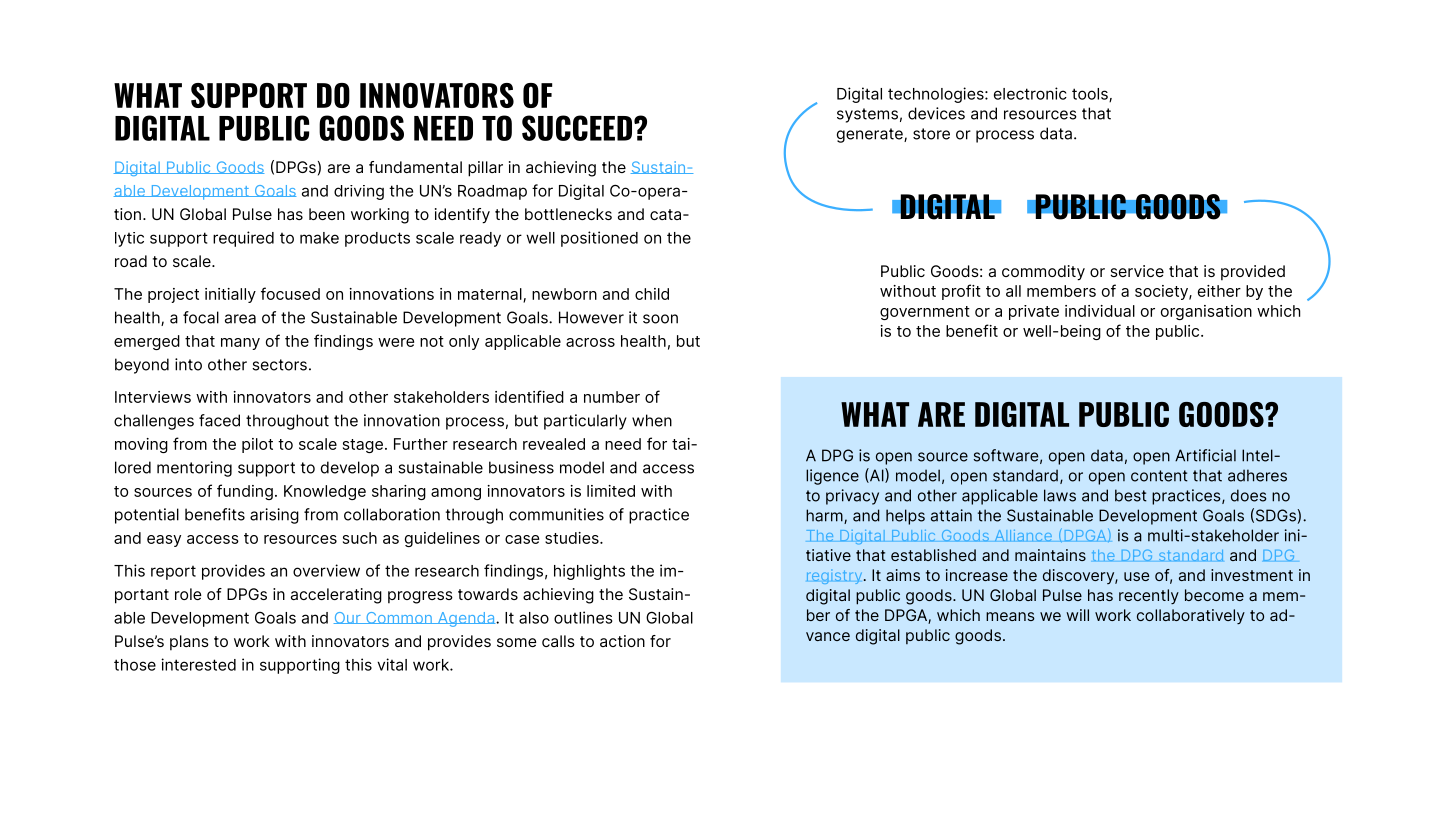  What do you see at coordinates (577, 128) in the screenshot?
I see `SUCCEED` at bounding box center [577, 128].
